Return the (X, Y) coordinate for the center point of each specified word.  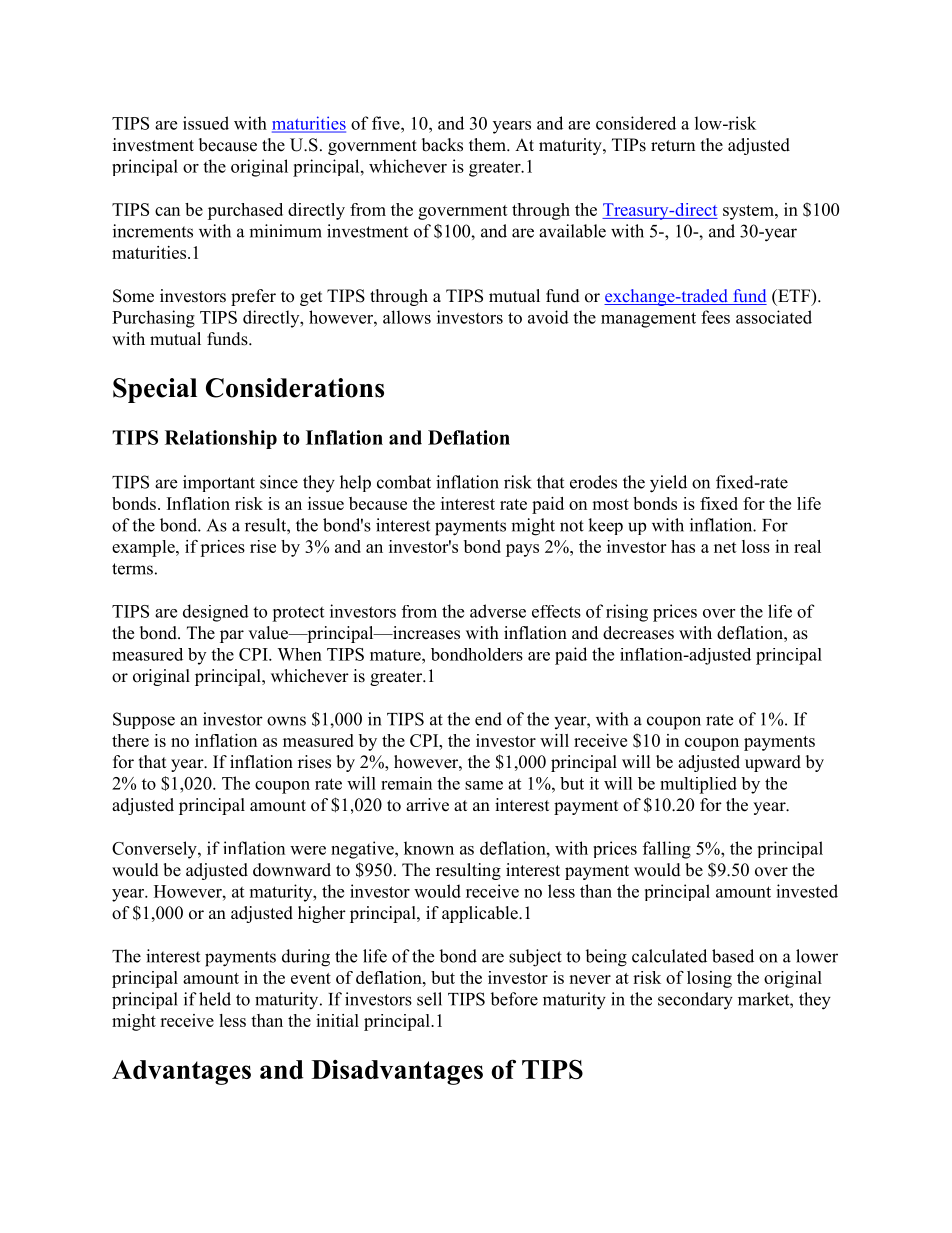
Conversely (155, 850)
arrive (427, 805)
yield (668, 484)
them (488, 145)
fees (715, 317)
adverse (498, 611)
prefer (253, 297)
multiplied (698, 785)
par (232, 636)
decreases (638, 633)
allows (407, 317)
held (215, 999)
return (673, 146)
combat (404, 482)
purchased (245, 211)
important (219, 483)
